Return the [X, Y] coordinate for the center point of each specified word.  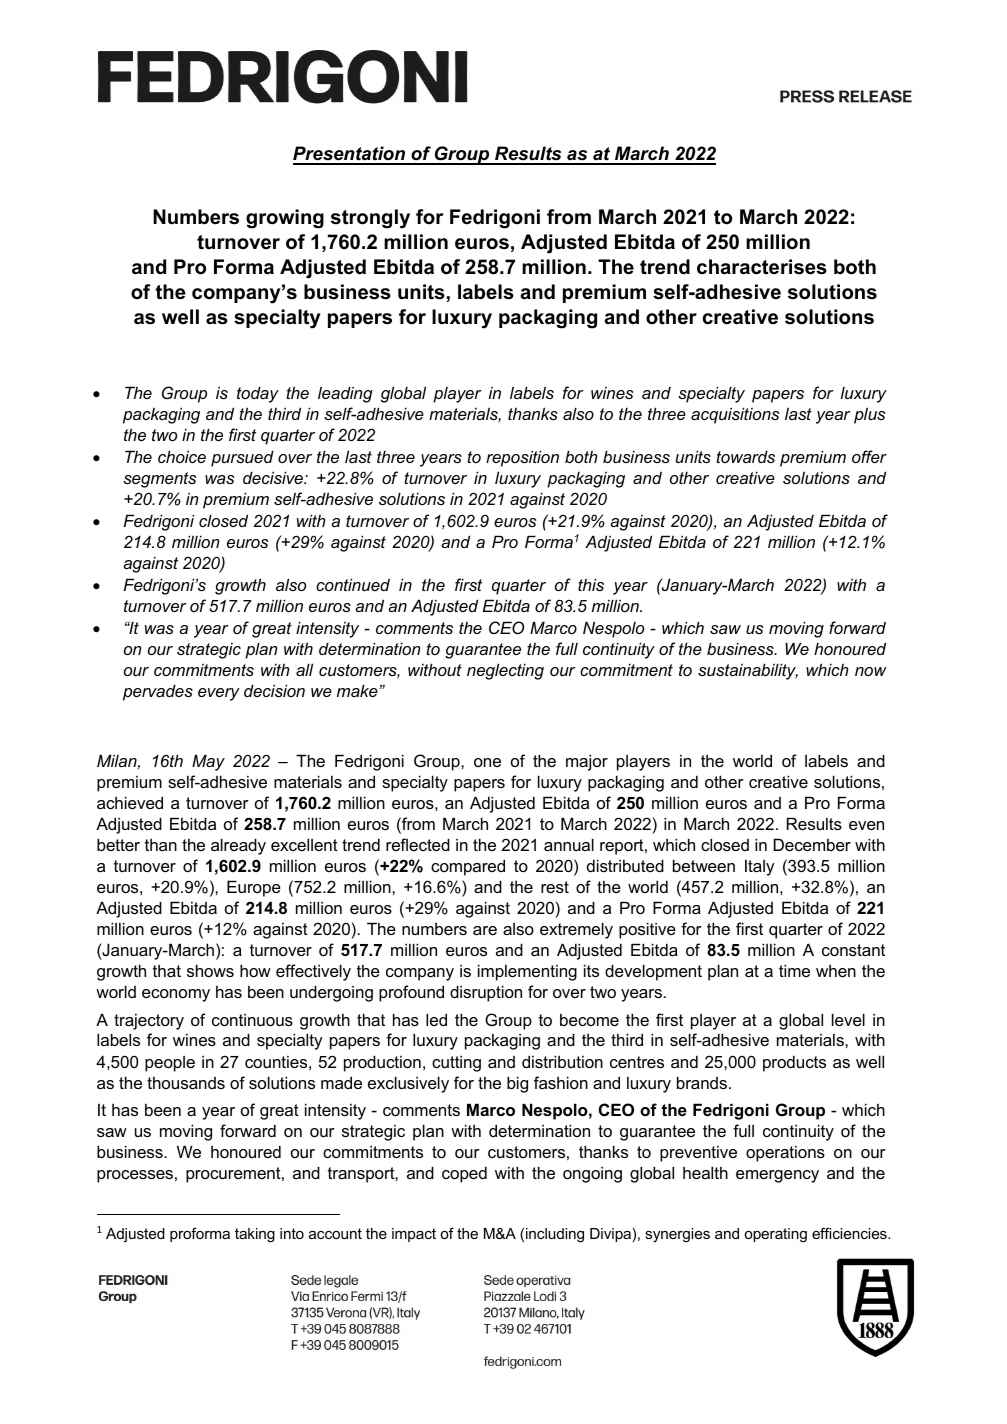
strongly [370, 219]
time [794, 970]
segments [159, 480]
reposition [522, 458]
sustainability [748, 671]
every [219, 694]
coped [464, 1174]
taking [255, 1235]
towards [745, 456]
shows [210, 970]
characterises [762, 267]
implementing [527, 972]
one [487, 762]
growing [285, 219]
